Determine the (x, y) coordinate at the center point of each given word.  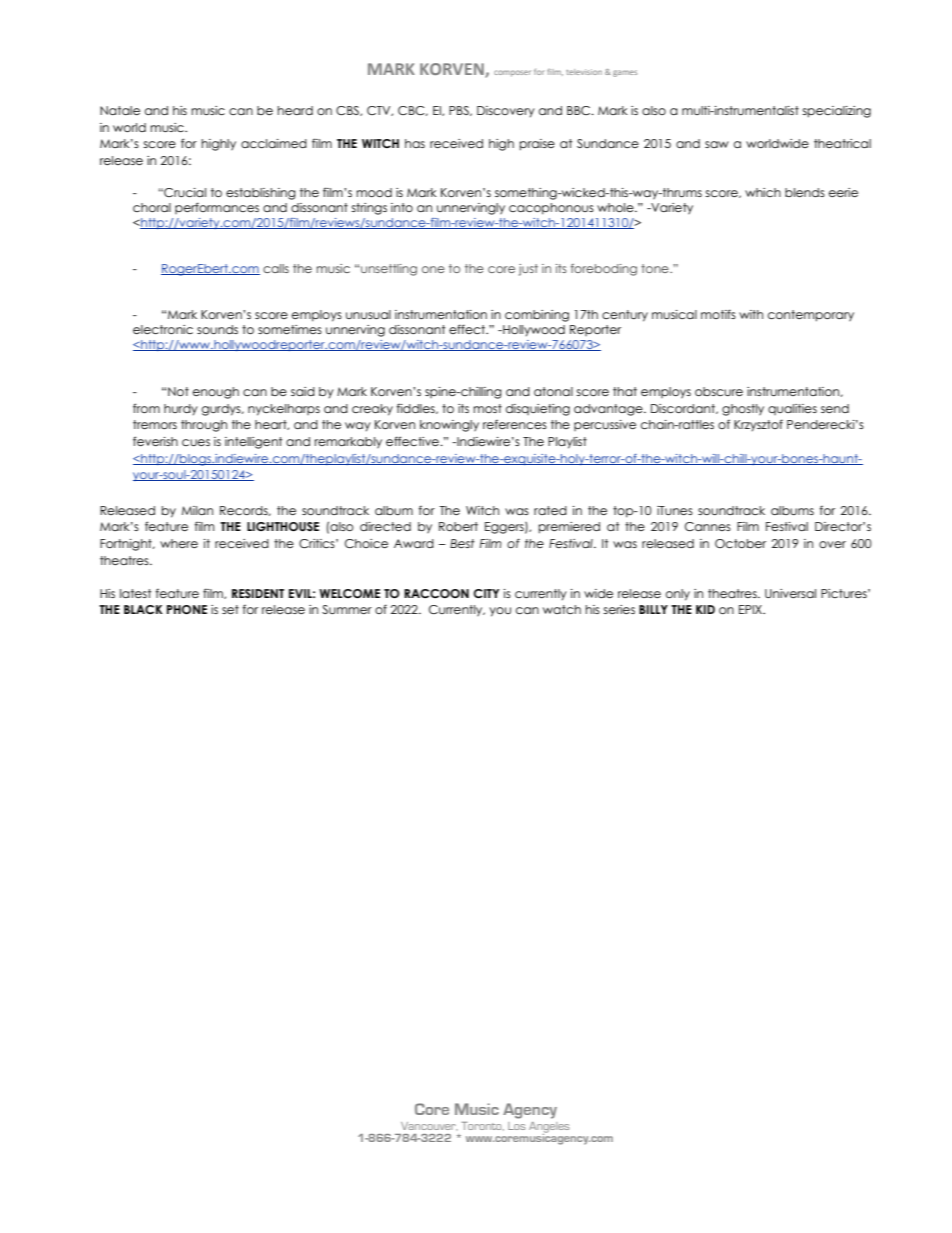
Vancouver (429, 1126)
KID (705, 609)
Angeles (549, 1128)
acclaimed (274, 143)
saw (717, 144)
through (204, 426)
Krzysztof (758, 425)
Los (516, 1126)
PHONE (187, 609)
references (515, 424)
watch (562, 609)
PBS (460, 111)
